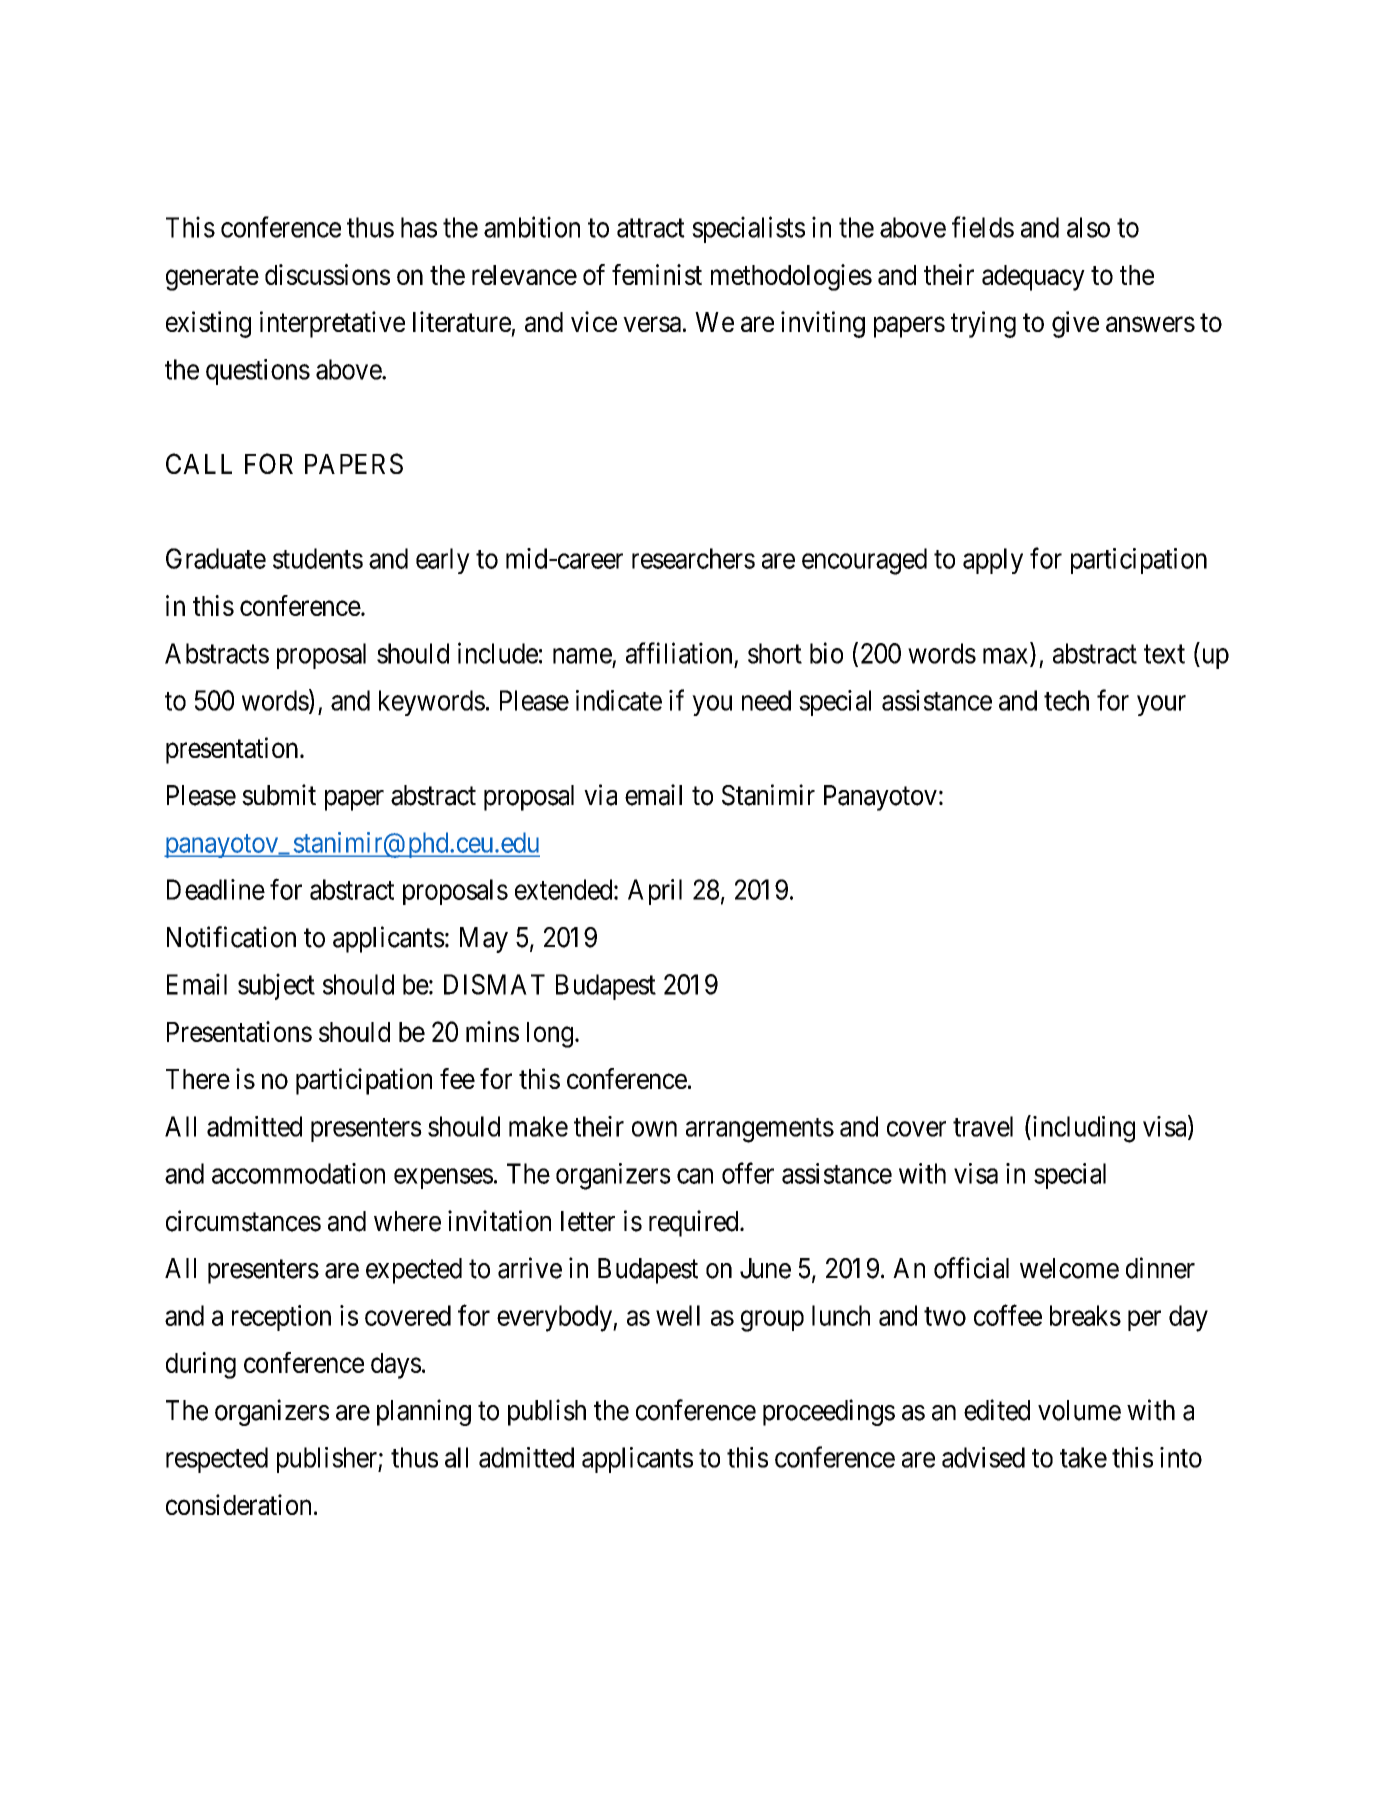 The width and height of the image is (1399, 1810). What do you see at coordinates (327, 274) in the image?
I see `discussions` at bounding box center [327, 274].
